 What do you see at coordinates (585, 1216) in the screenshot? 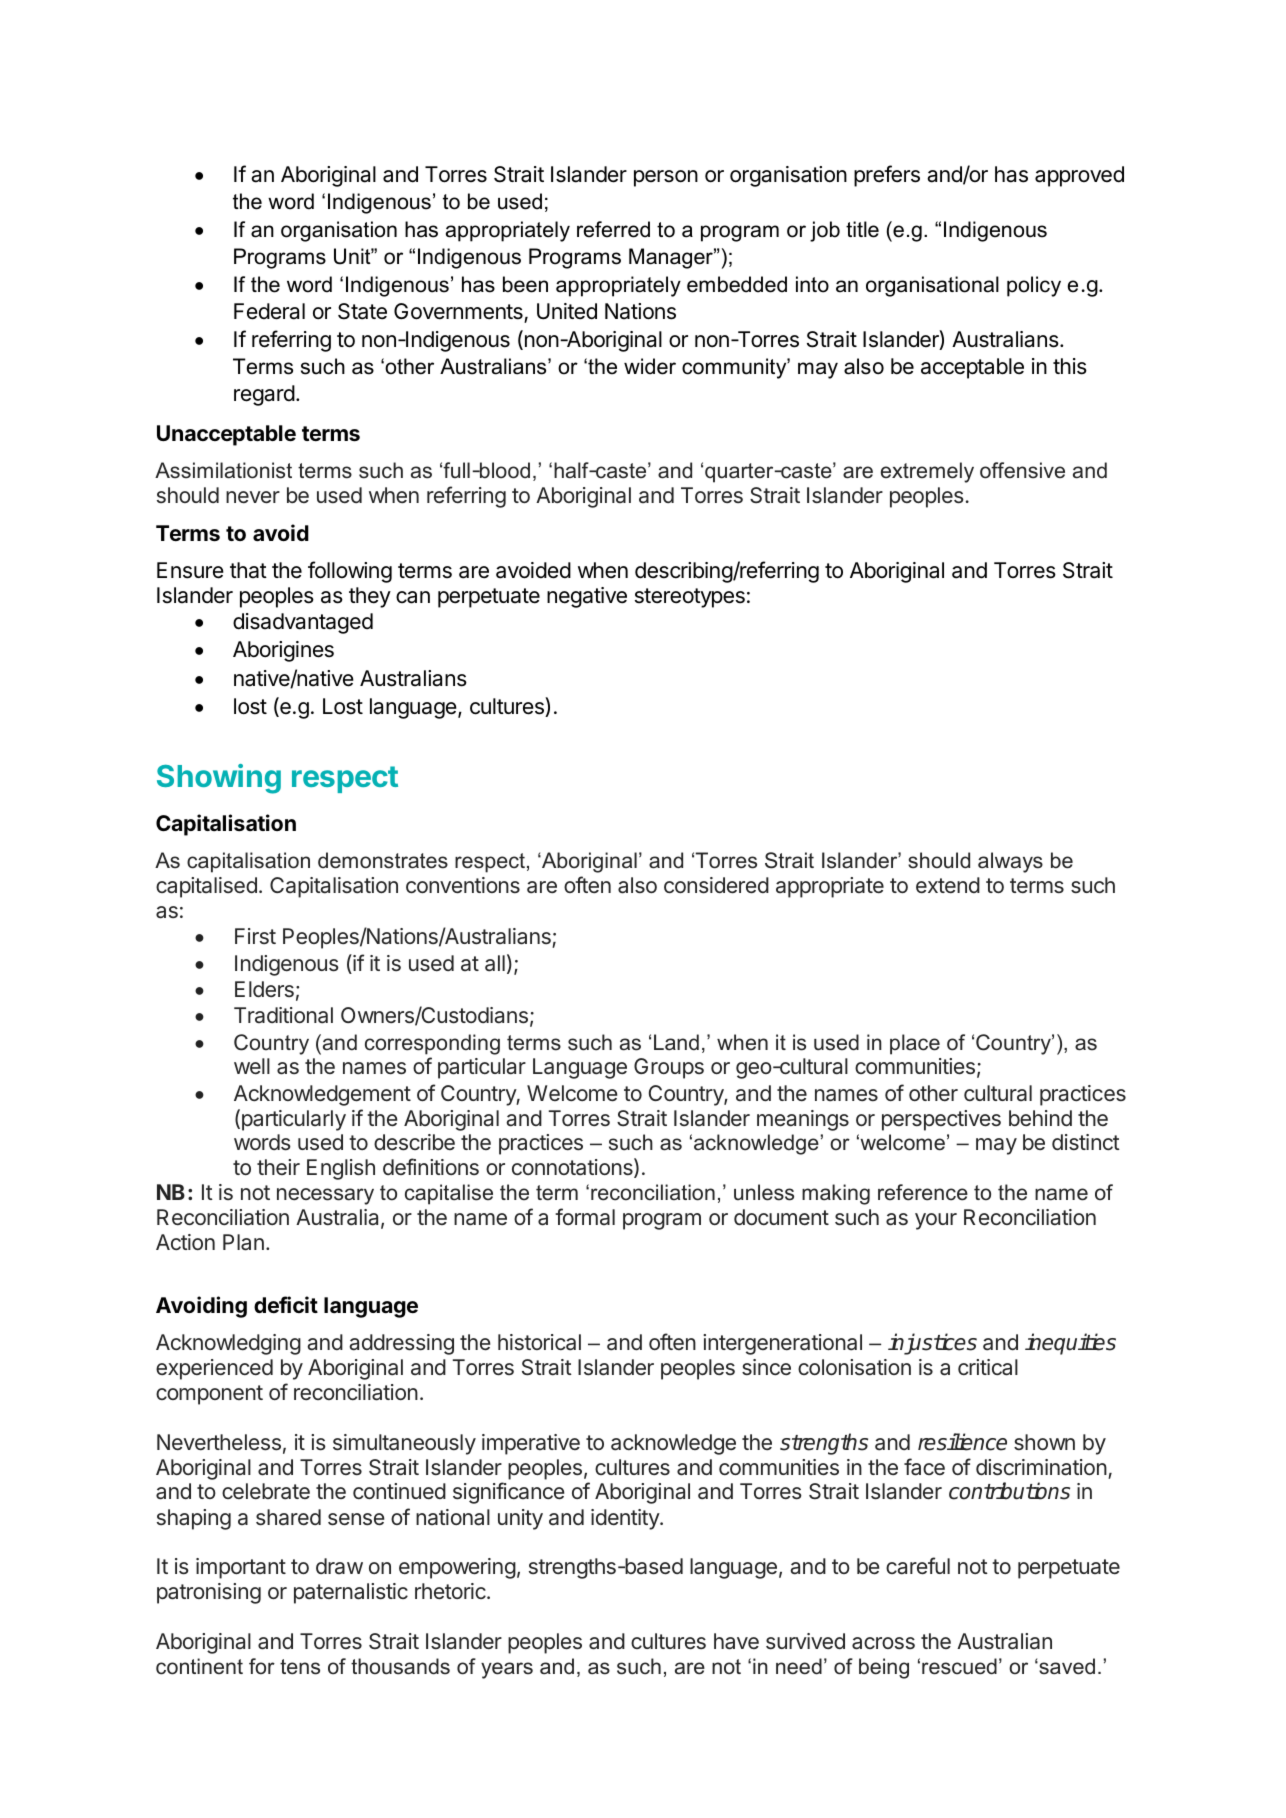
I see `formal` at bounding box center [585, 1216].
